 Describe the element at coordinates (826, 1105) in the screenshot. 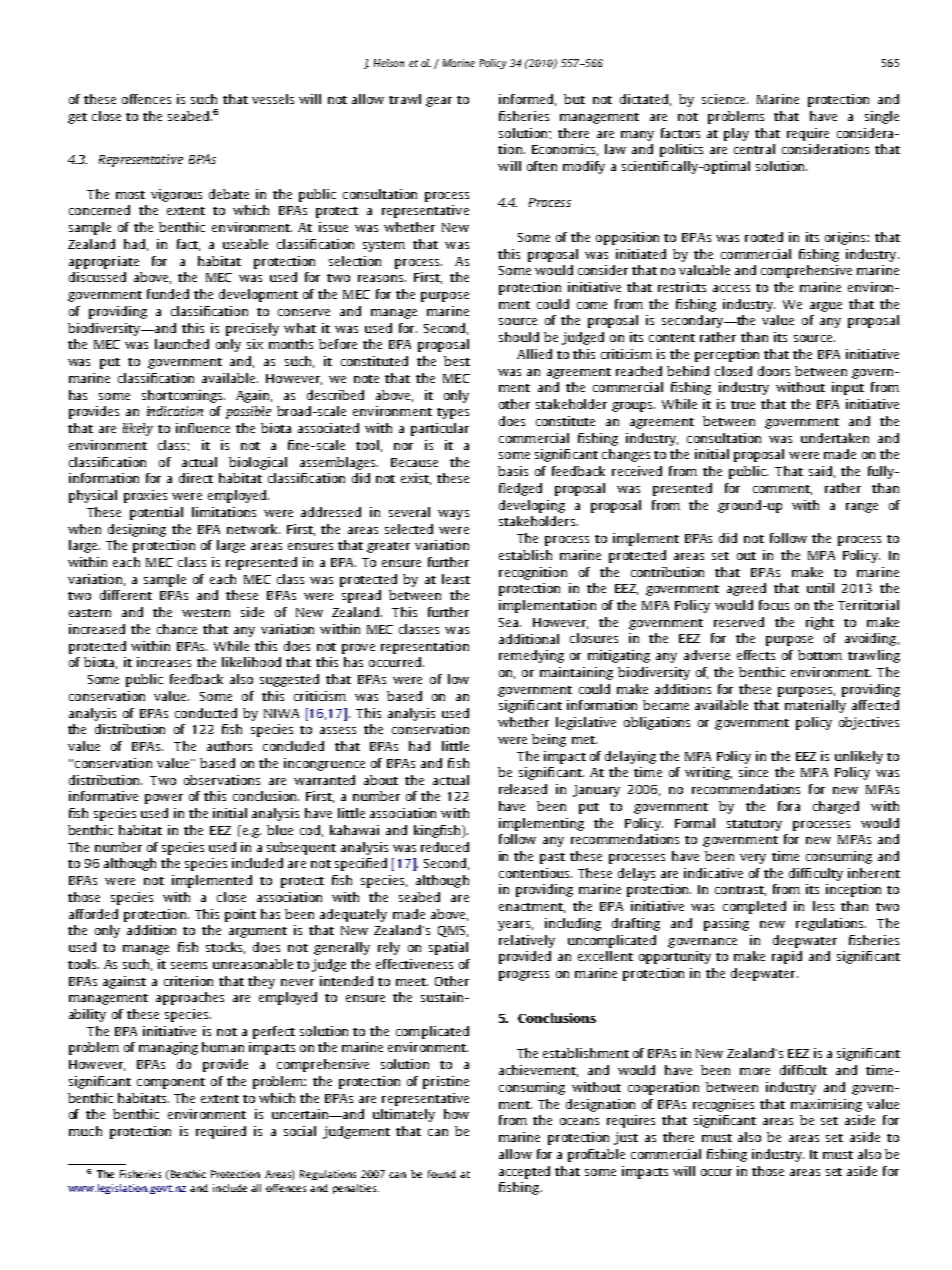

I see `maximising` at that location.
